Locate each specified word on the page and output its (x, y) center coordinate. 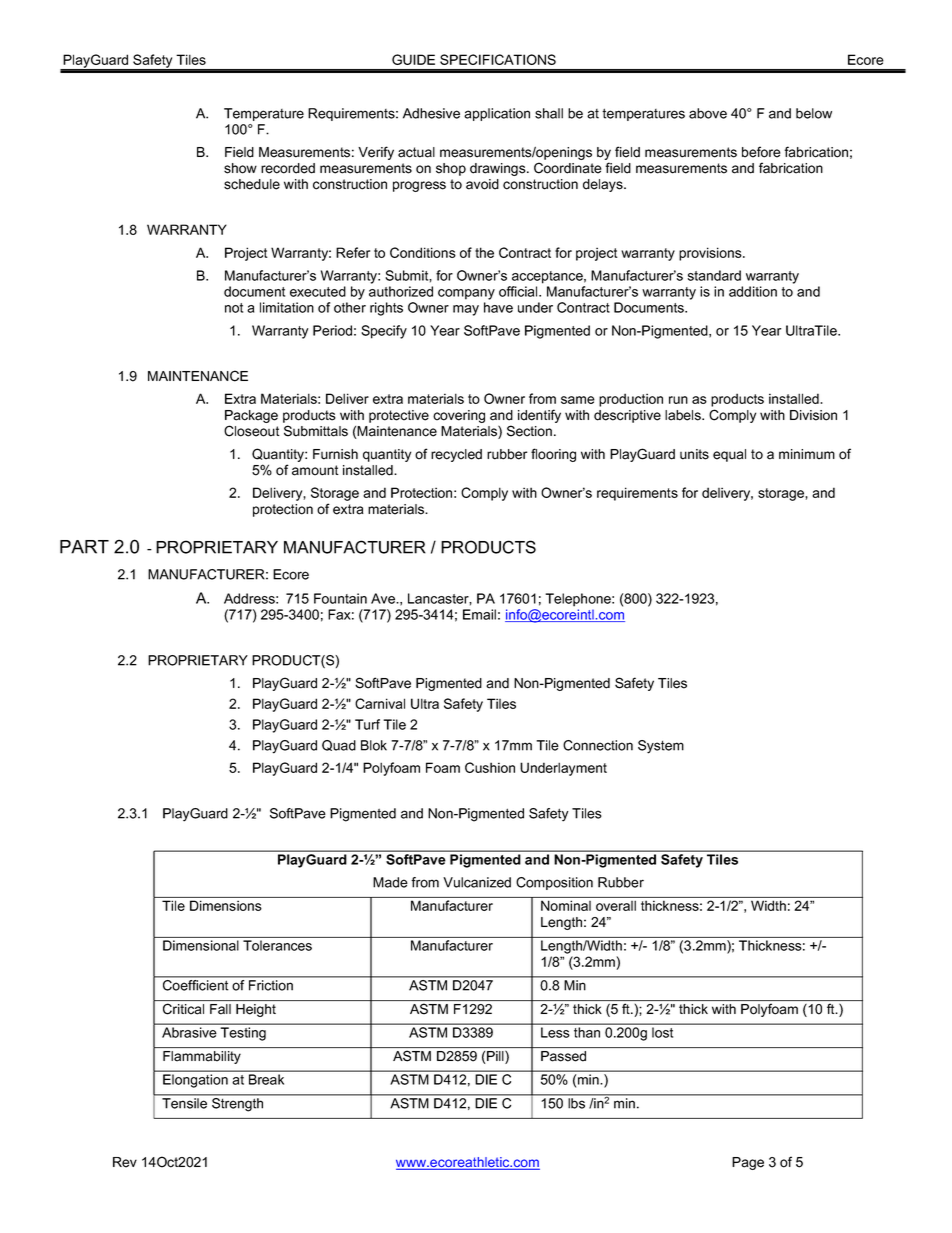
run (678, 400)
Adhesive (431, 113)
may (466, 310)
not (234, 308)
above (708, 113)
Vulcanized (477, 882)
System (661, 747)
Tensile (184, 1103)
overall (616, 906)
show (240, 168)
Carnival (380, 703)
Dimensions (226, 905)
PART (84, 547)
